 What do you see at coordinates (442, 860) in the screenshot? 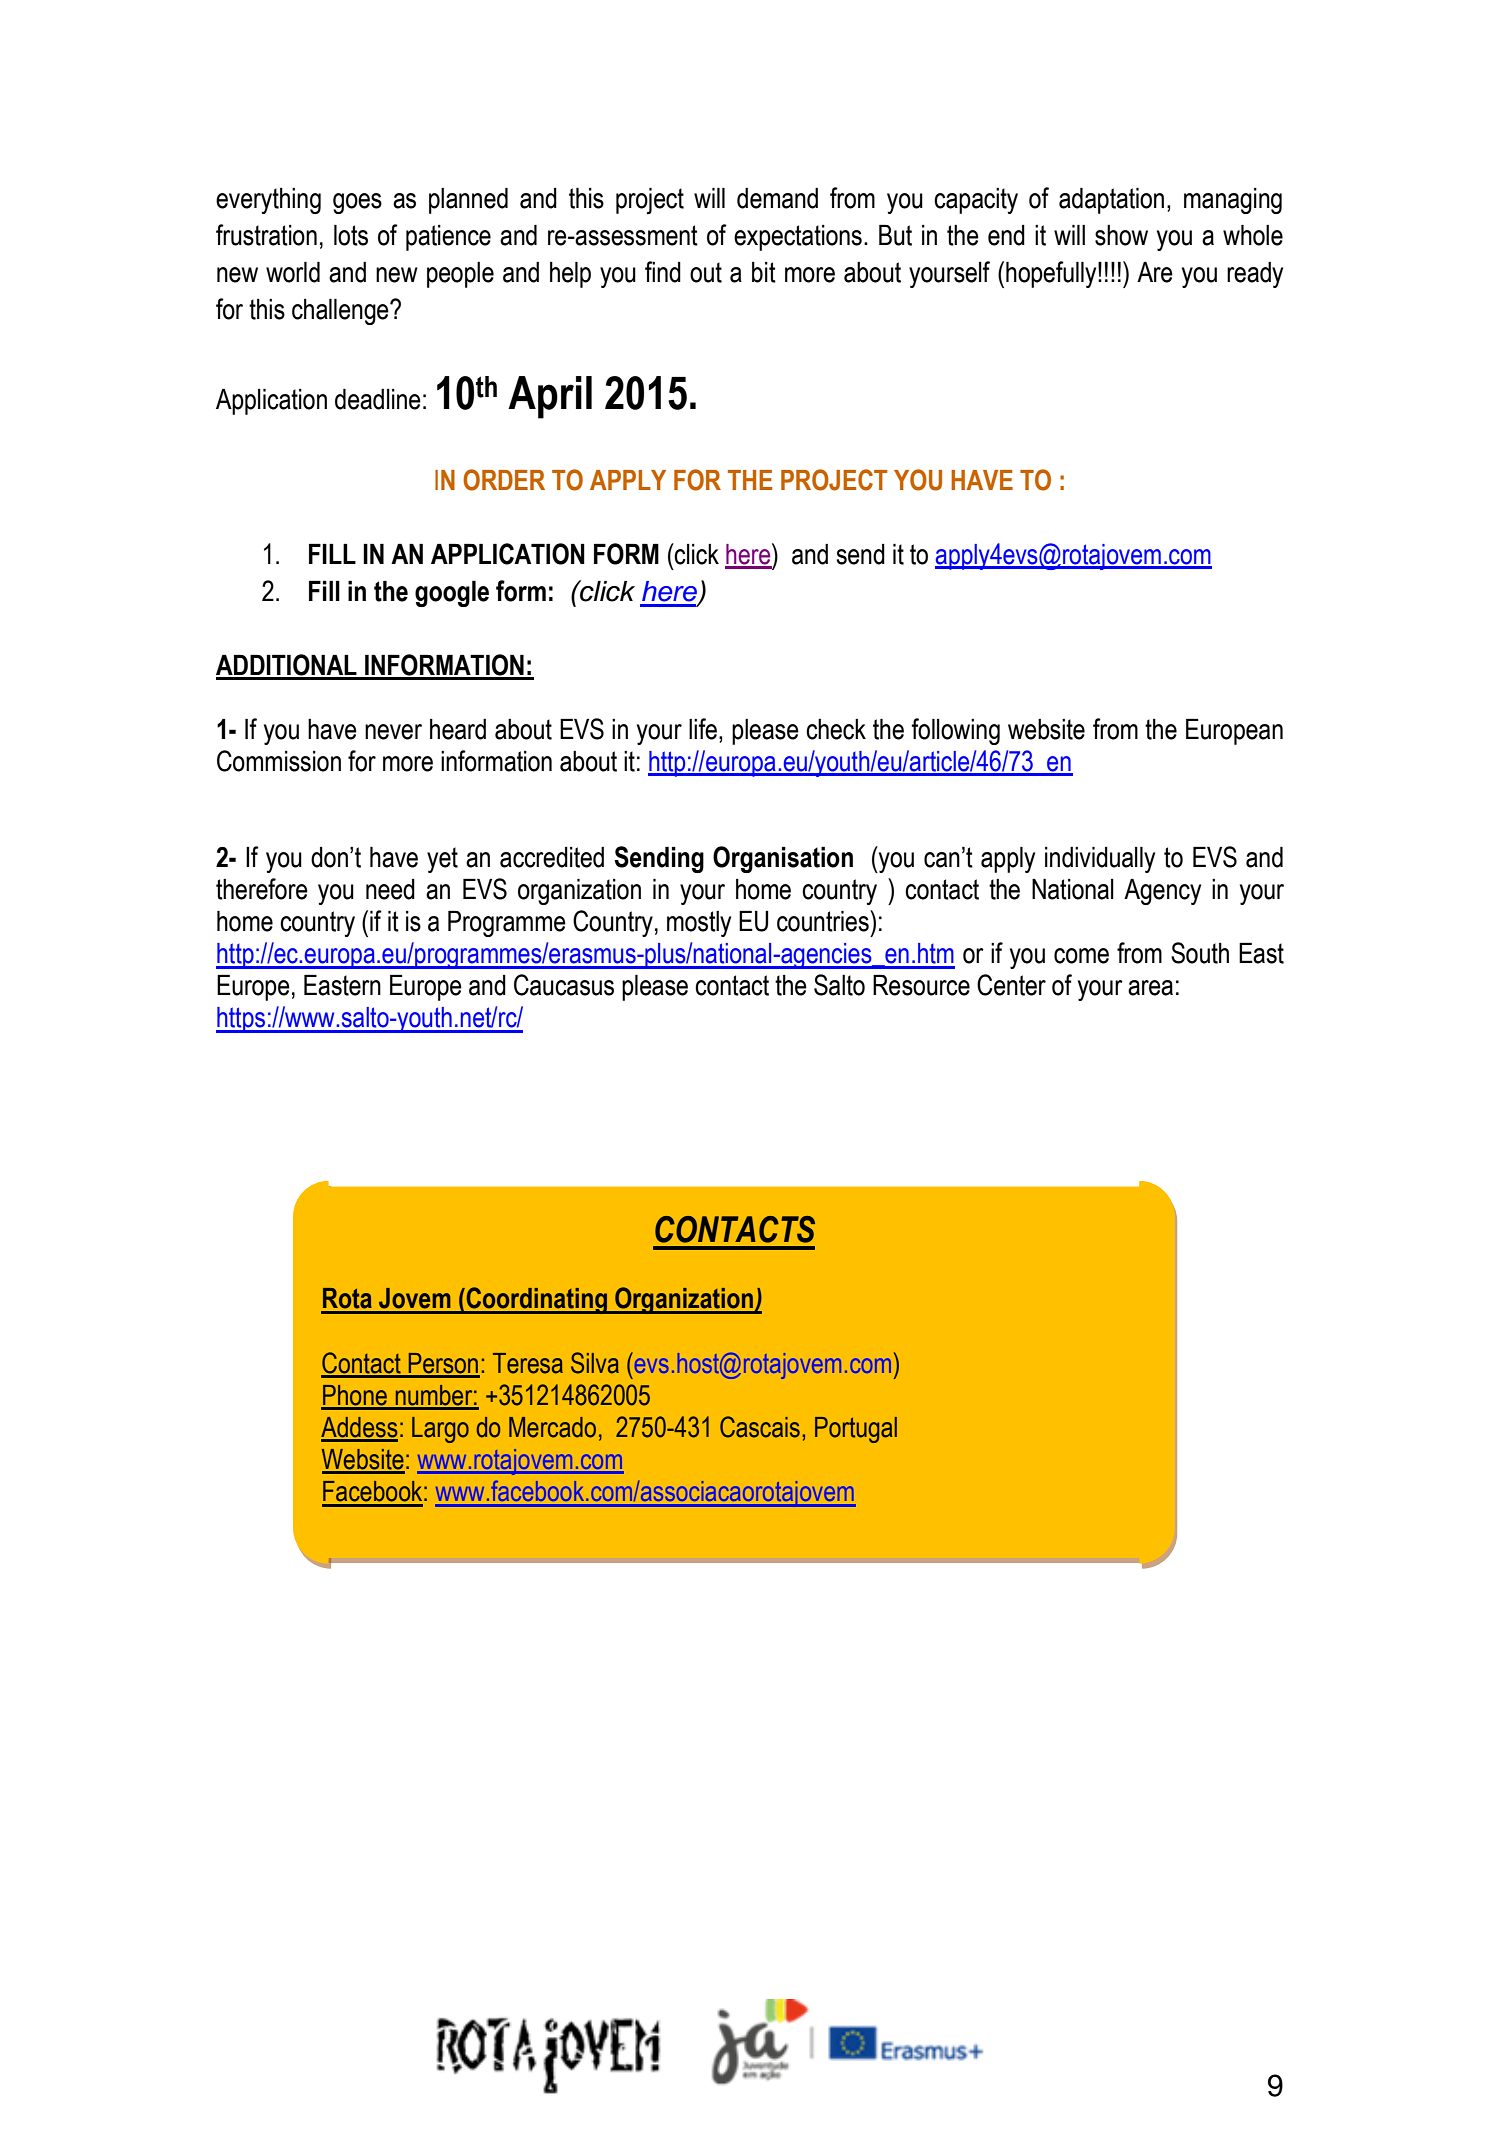
I see `yet` at bounding box center [442, 860].
